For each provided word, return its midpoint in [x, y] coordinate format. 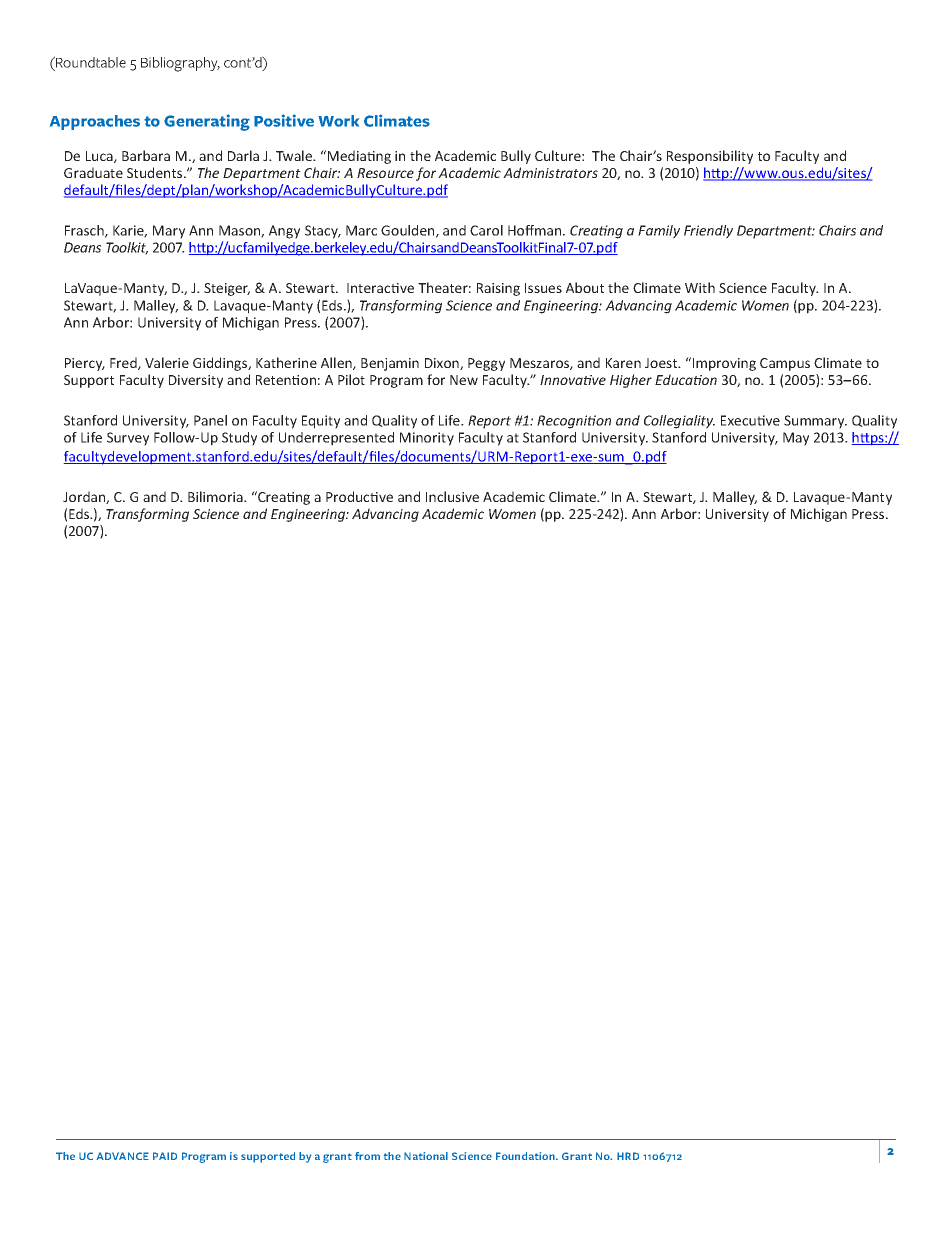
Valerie [167, 362]
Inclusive [452, 496]
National [426, 1156]
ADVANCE [123, 1156]
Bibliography [180, 64]
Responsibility [710, 157]
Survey [128, 439]
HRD [628, 1156]
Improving [724, 364]
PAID [165, 1156]
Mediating [359, 157]
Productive [359, 496]
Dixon [443, 364]
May [796, 439]
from [367, 1156]
